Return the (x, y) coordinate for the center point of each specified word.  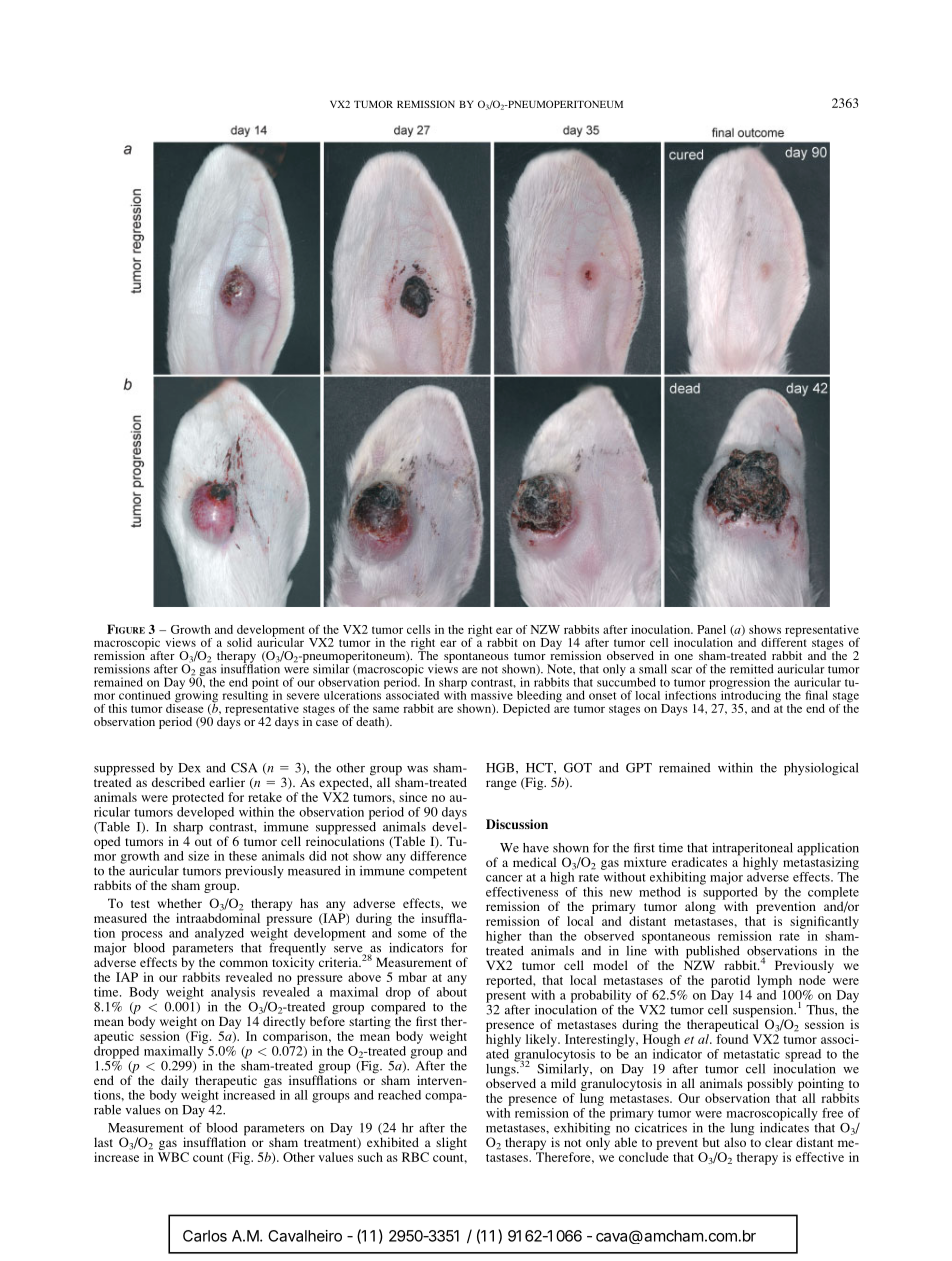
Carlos (205, 1236)
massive (492, 695)
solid (239, 642)
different (784, 641)
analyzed (219, 934)
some (412, 934)
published (712, 953)
